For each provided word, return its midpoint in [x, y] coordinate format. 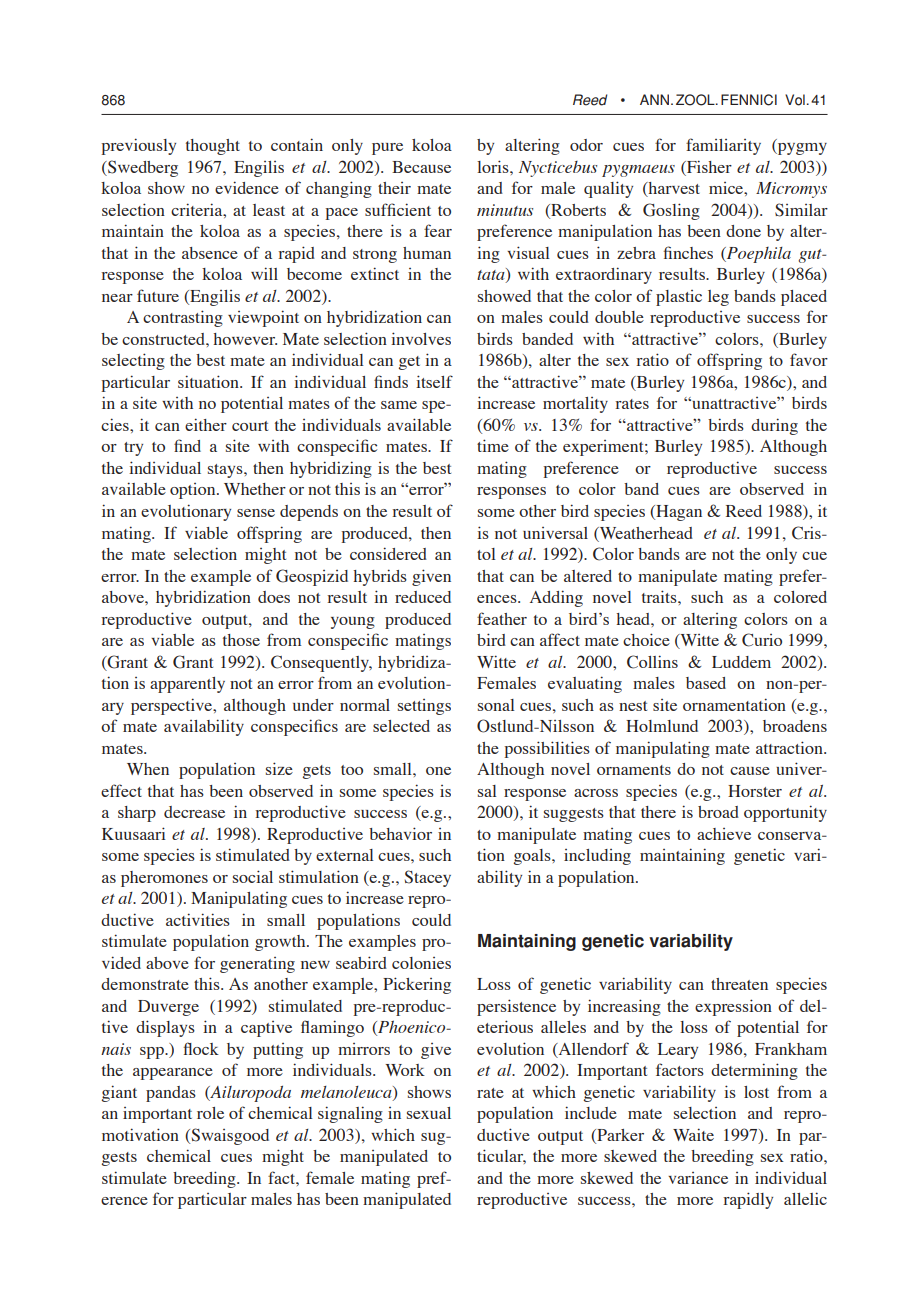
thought [213, 147]
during [774, 426]
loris [494, 166]
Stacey [428, 878]
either [206, 424]
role [210, 1113]
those [241, 640]
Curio [762, 640]
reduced [423, 597]
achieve [724, 834]
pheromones [164, 879]
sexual [429, 1113]
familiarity [723, 146]
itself [434, 381]
